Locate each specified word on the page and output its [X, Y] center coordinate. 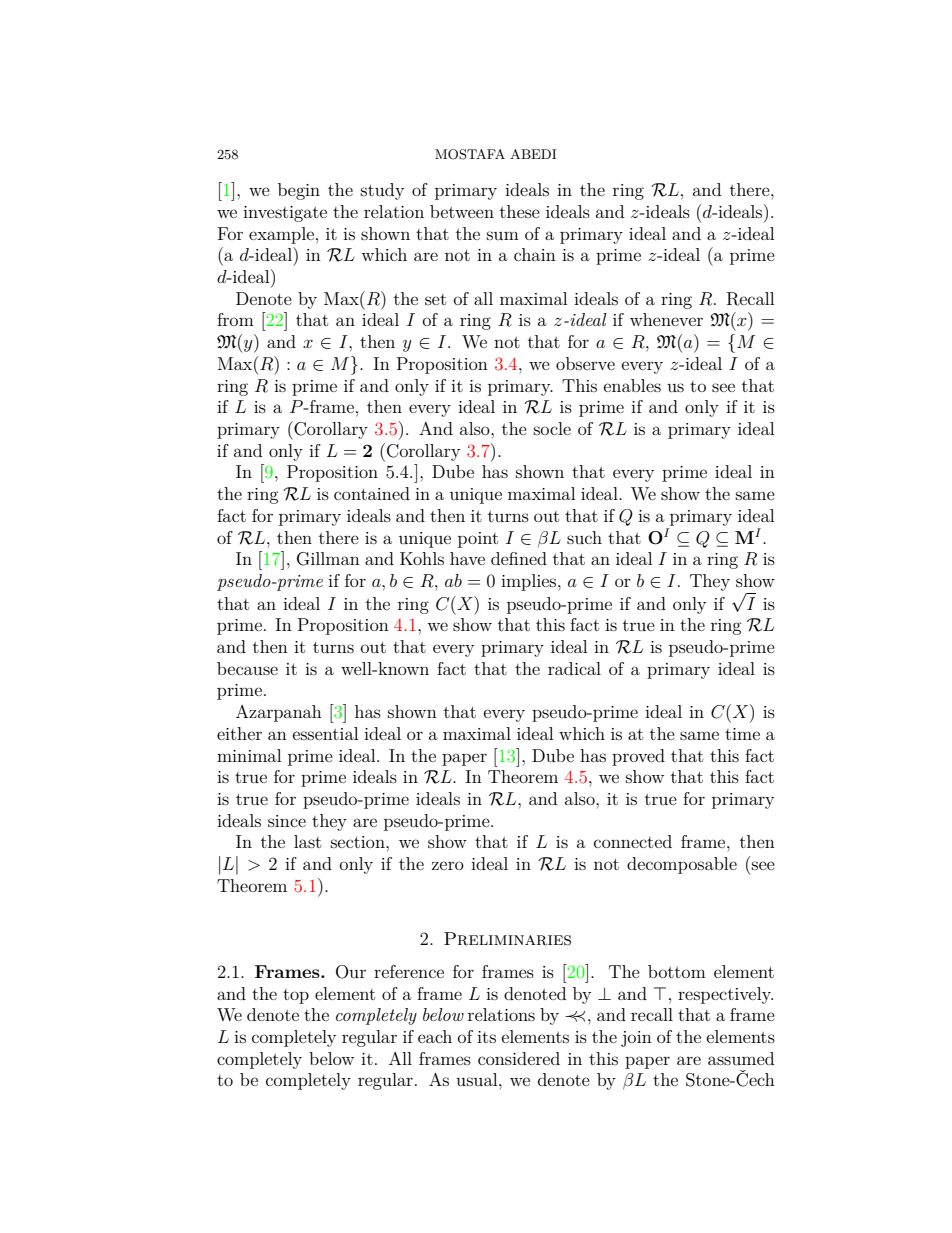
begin [299, 191]
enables [632, 385]
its [486, 1037]
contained [372, 493]
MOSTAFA [470, 154]
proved [638, 757]
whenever [666, 319]
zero [448, 865]
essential [325, 733]
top [296, 996]
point [478, 540]
